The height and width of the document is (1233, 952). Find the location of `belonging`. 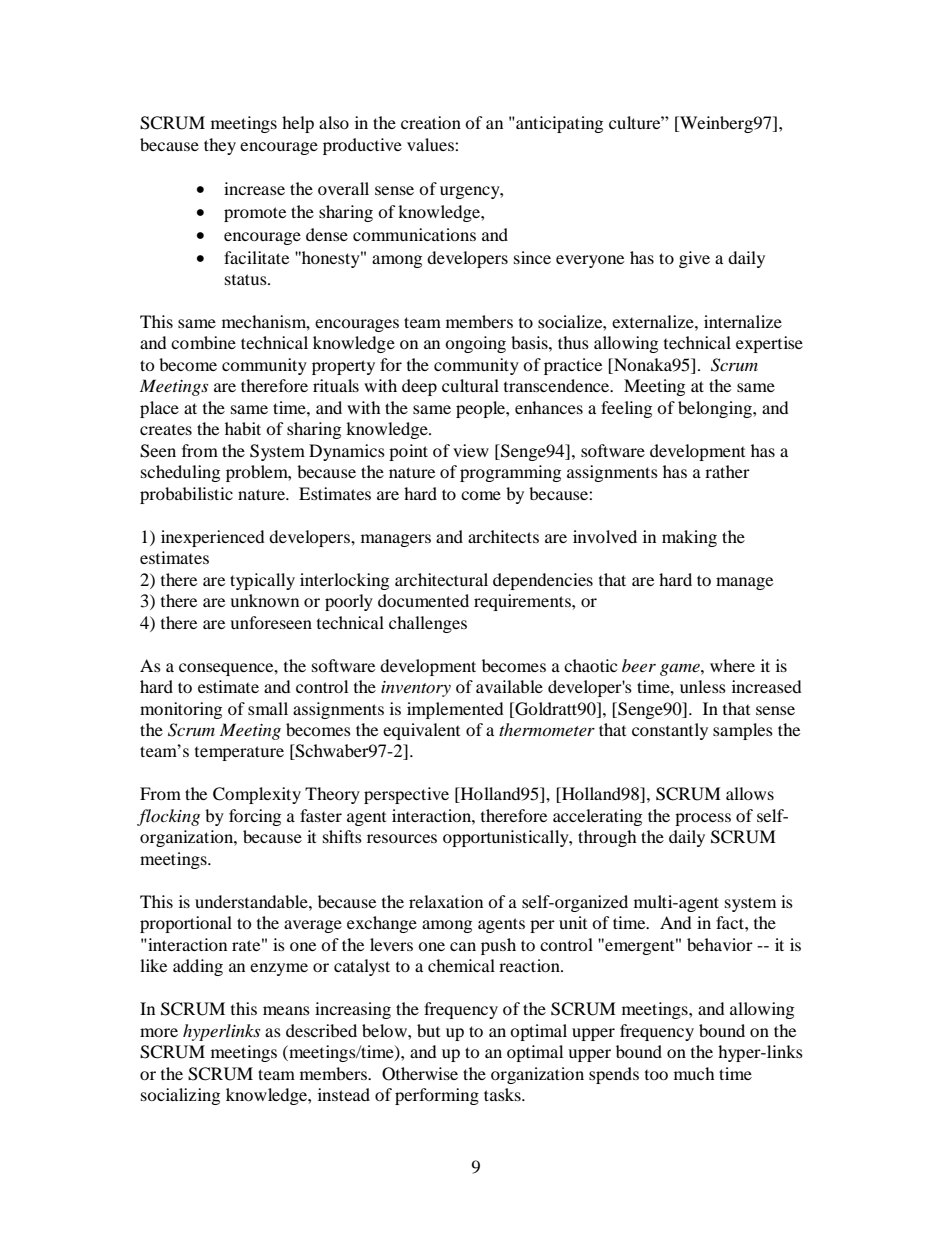

belonging is located at coordinates (716, 409).
